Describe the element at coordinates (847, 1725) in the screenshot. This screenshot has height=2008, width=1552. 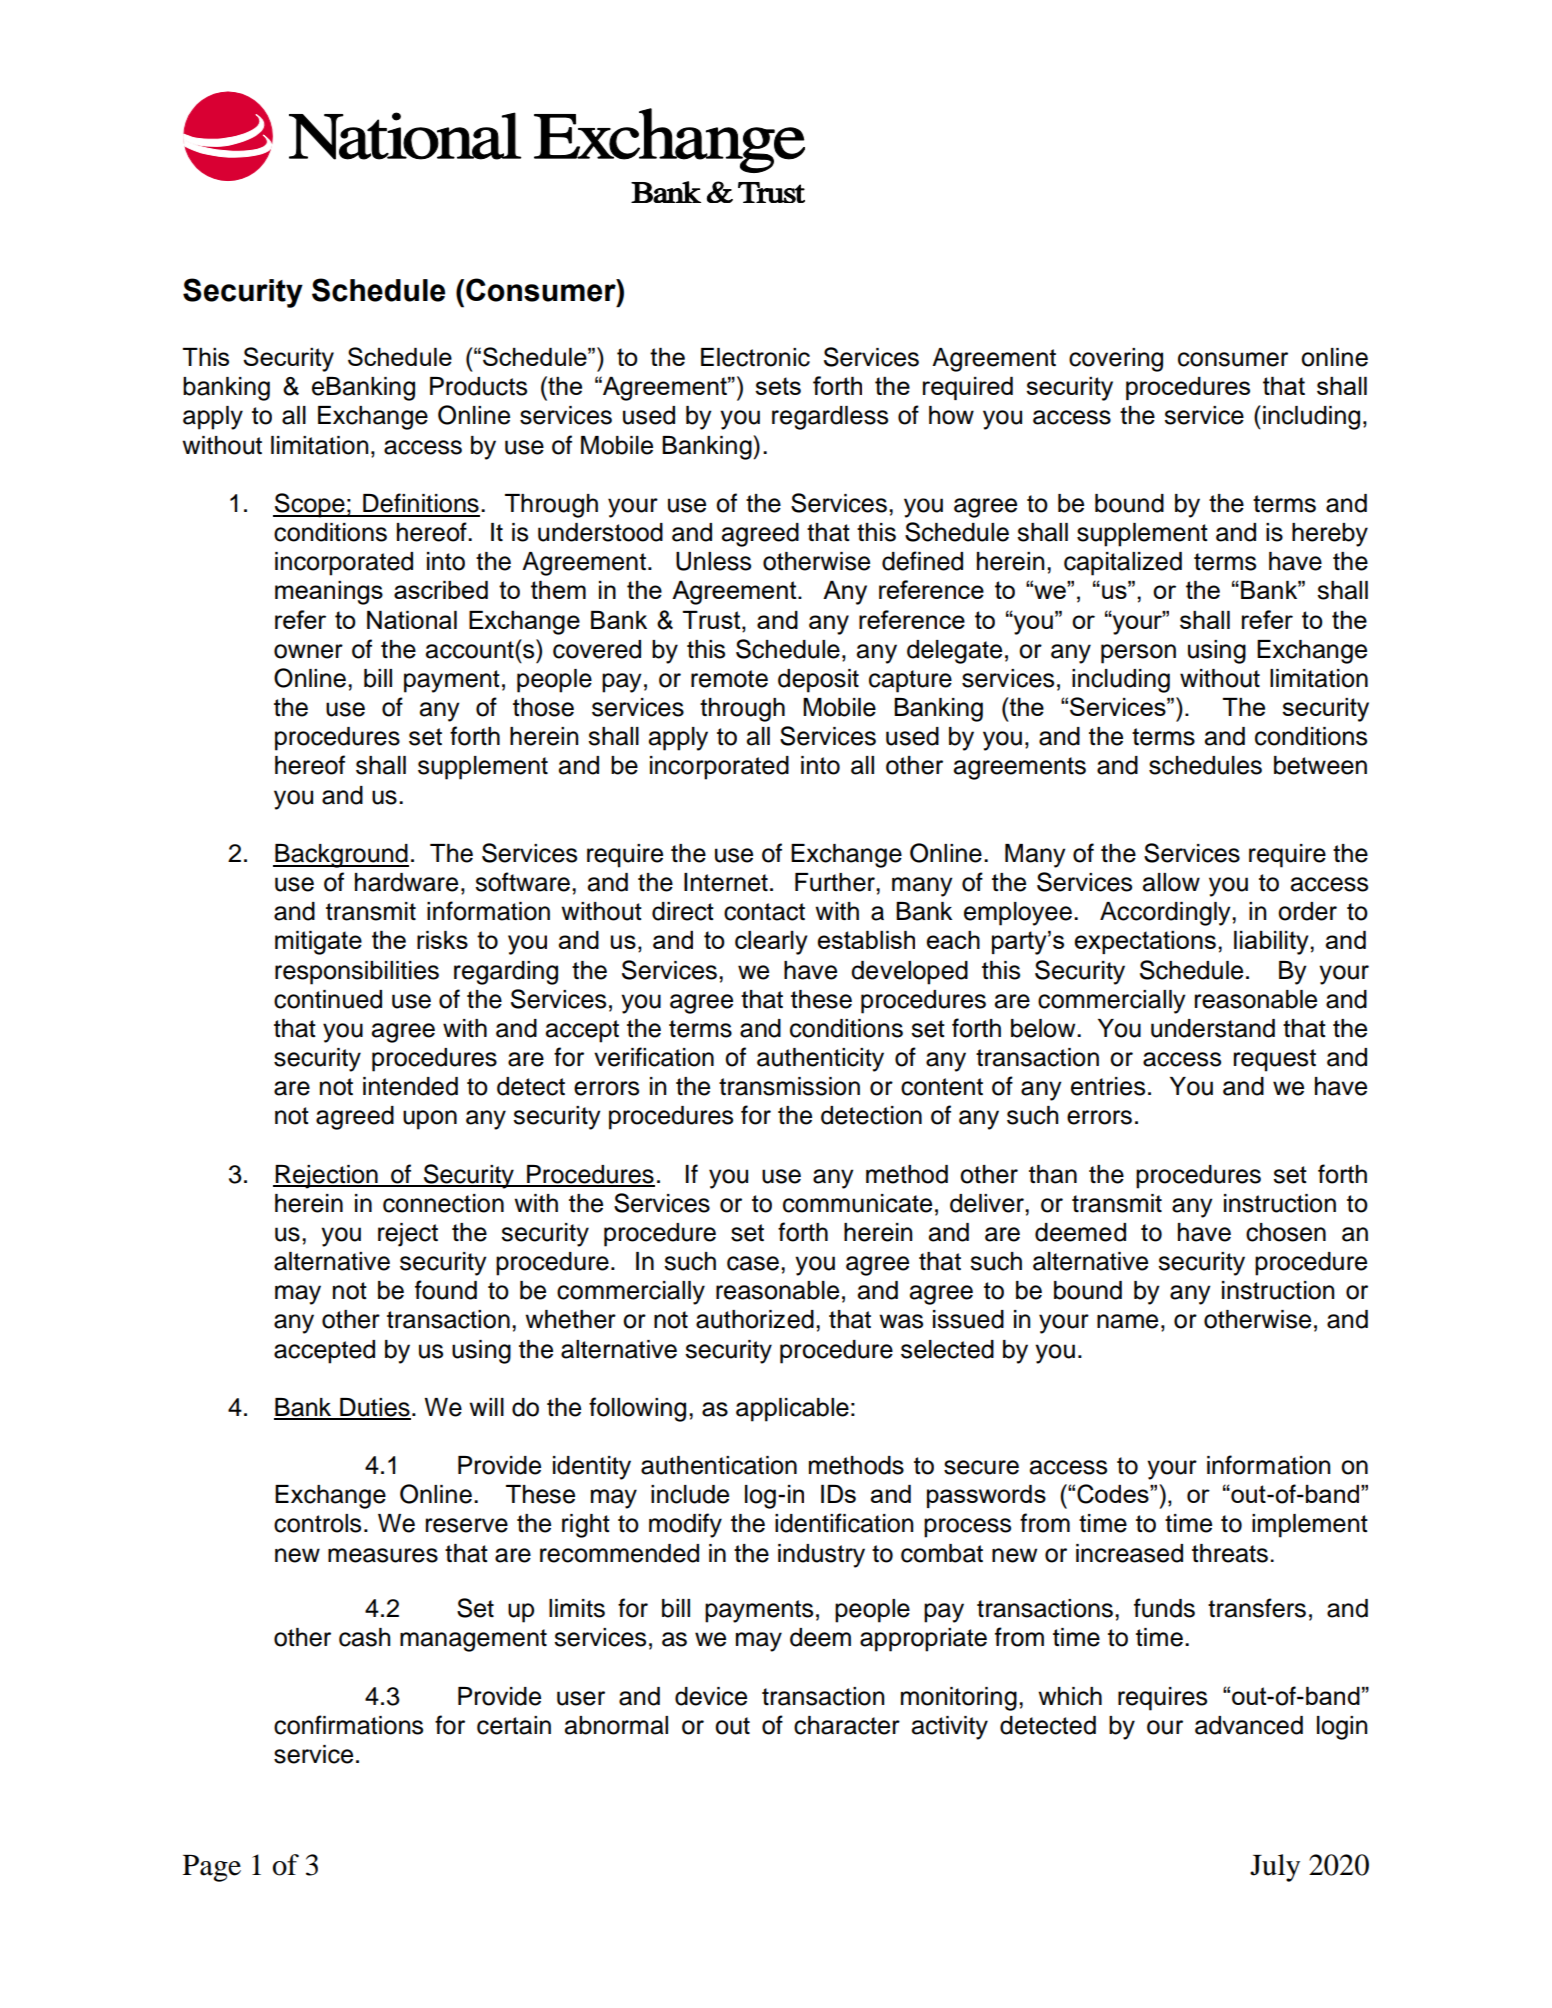
I see `character` at that location.
